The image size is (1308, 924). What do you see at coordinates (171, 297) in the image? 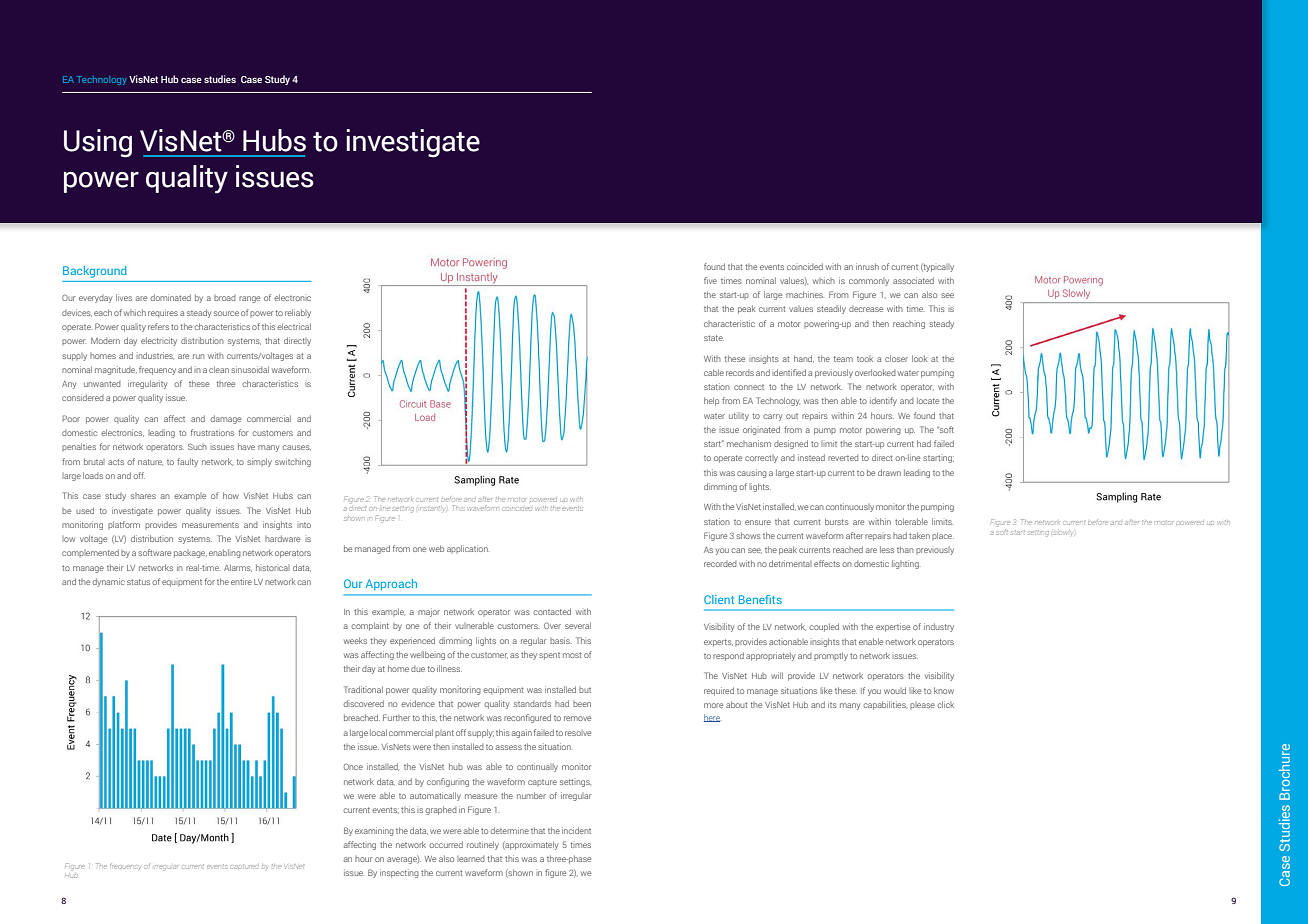
I see `dominated` at bounding box center [171, 297].
